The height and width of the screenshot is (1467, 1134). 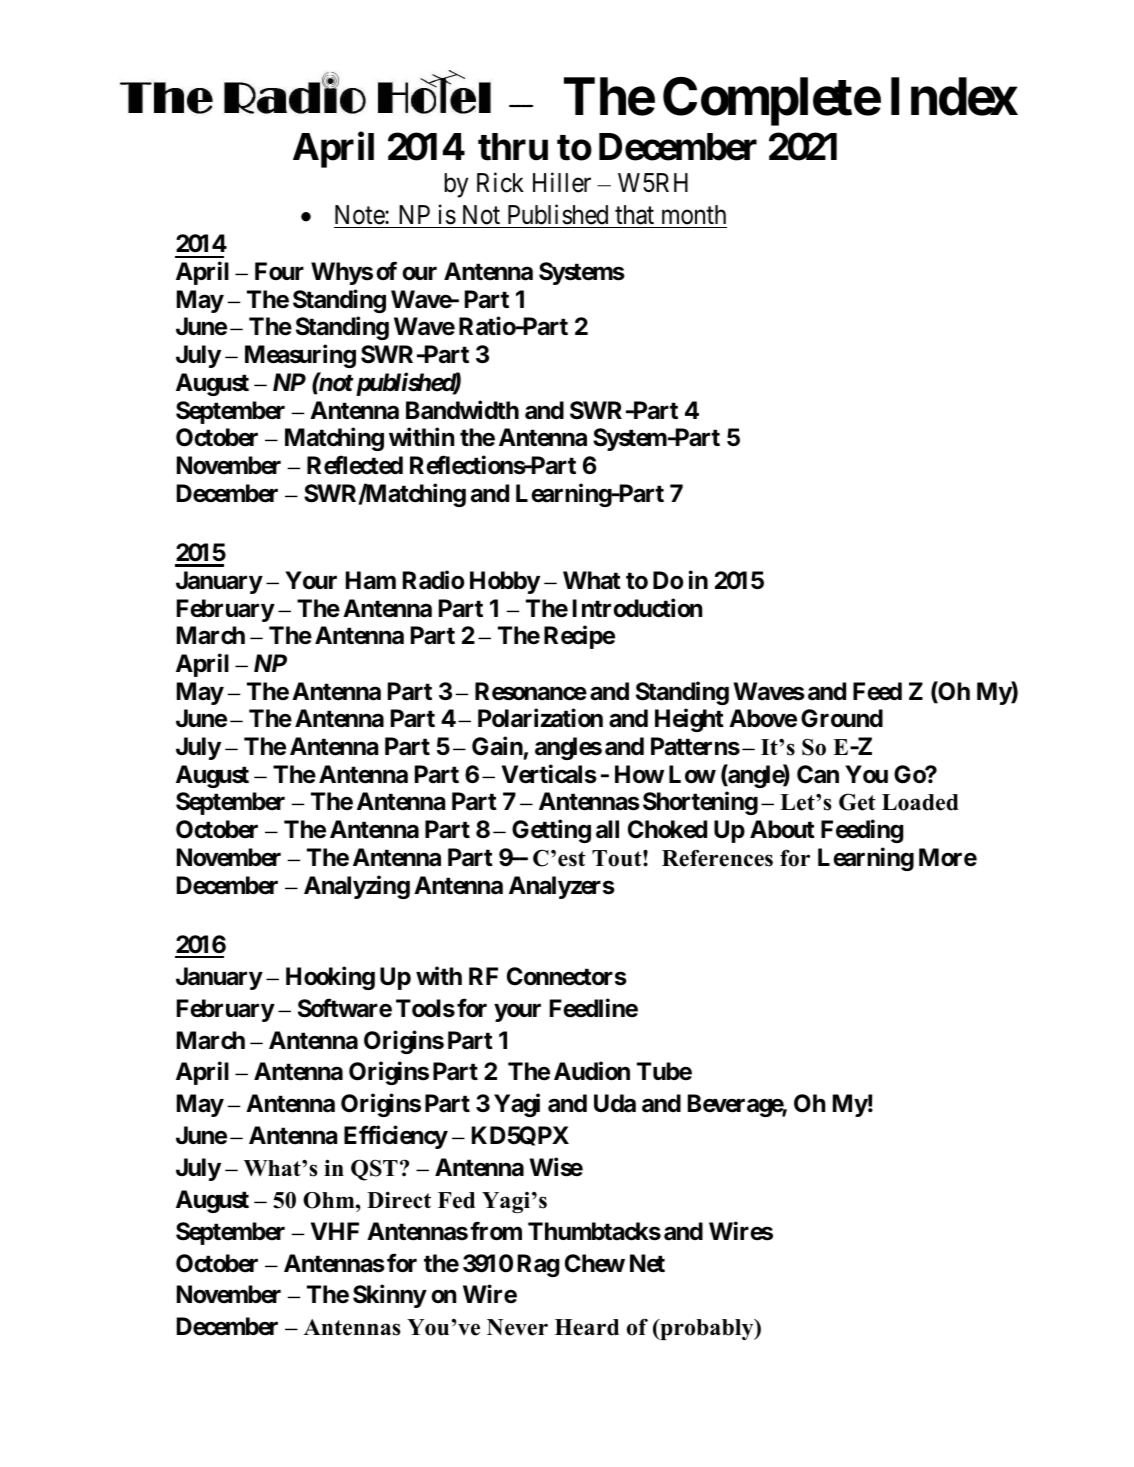 I want to click on Index, so click(x=954, y=97).
